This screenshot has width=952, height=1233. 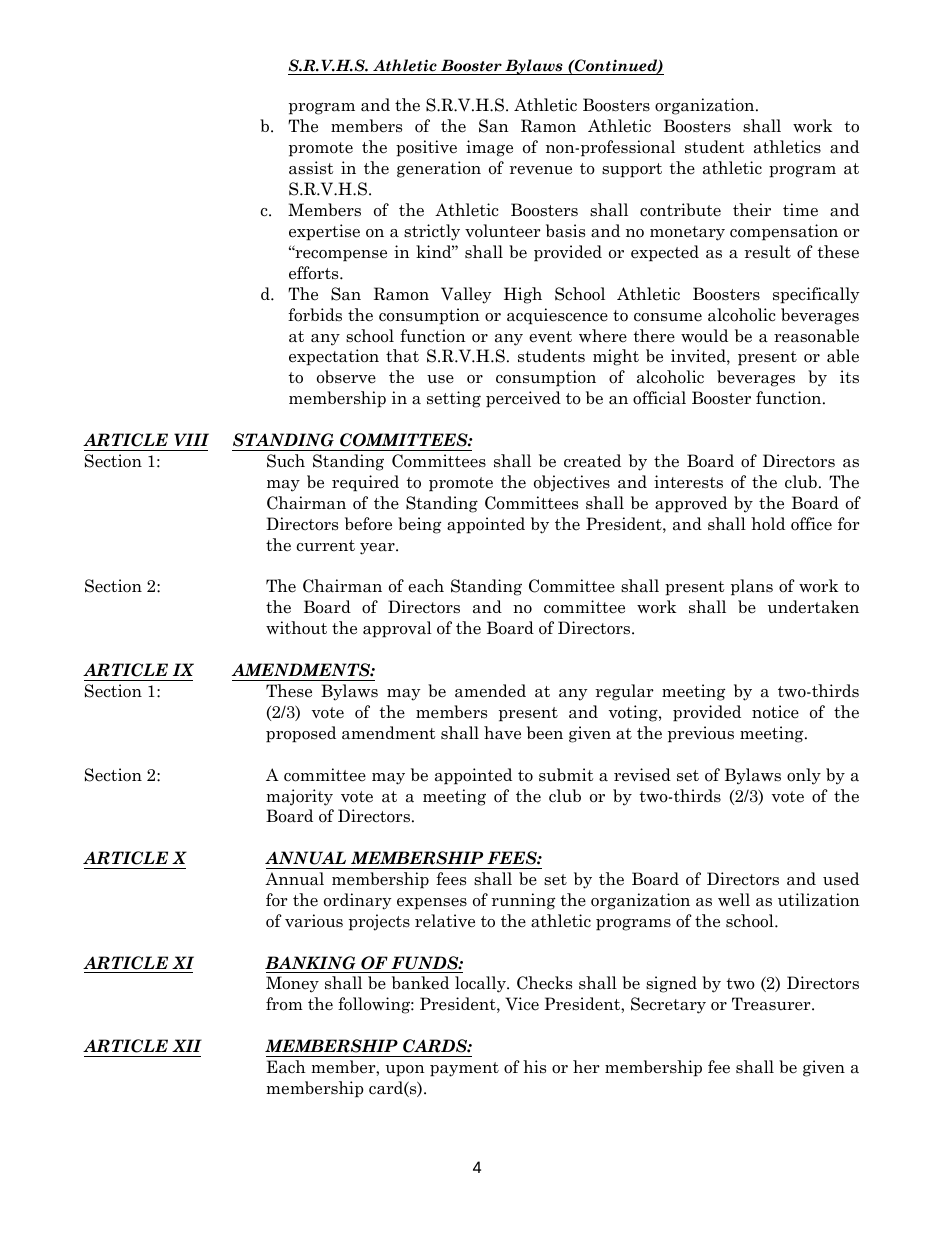 What do you see at coordinates (296, 628) in the screenshot?
I see `without` at bounding box center [296, 628].
